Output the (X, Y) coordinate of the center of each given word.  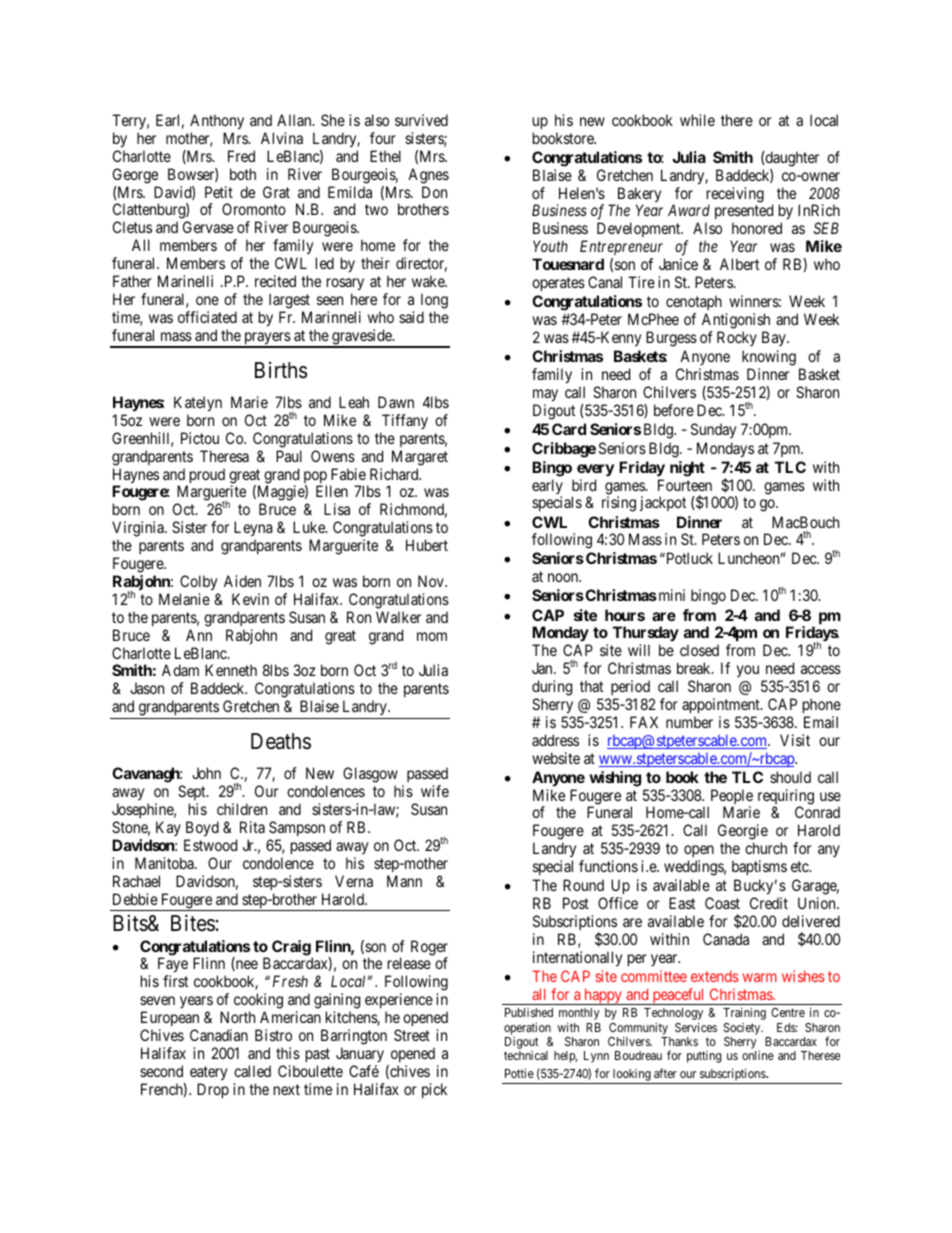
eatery (208, 1073)
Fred (241, 156)
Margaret (420, 458)
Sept (193, 794)
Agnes (428, 176)
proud (206, 477)
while (697, 120)
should (790, 777)
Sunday (713, 431)
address (555, 740)
